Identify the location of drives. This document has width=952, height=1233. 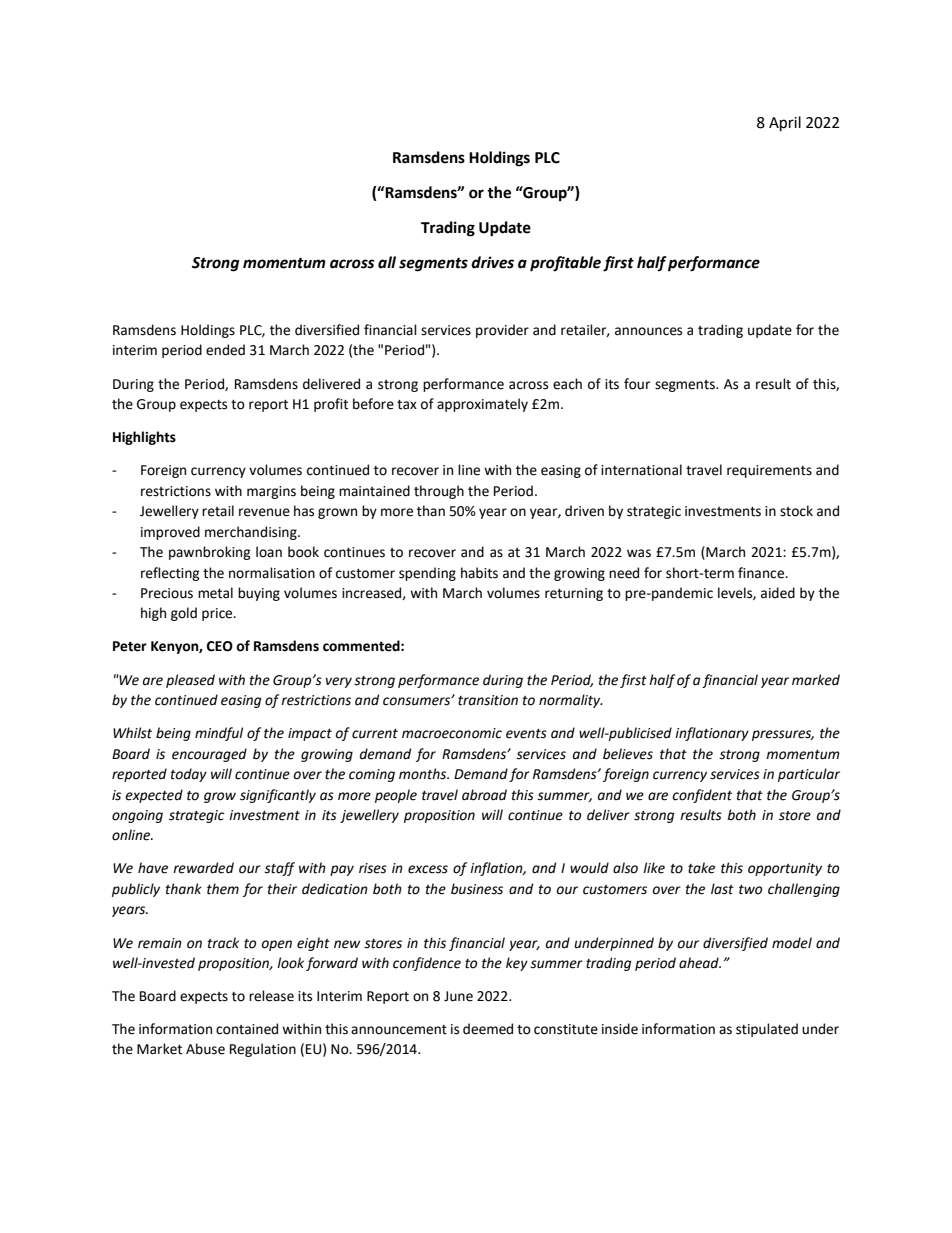
(492, 262).
